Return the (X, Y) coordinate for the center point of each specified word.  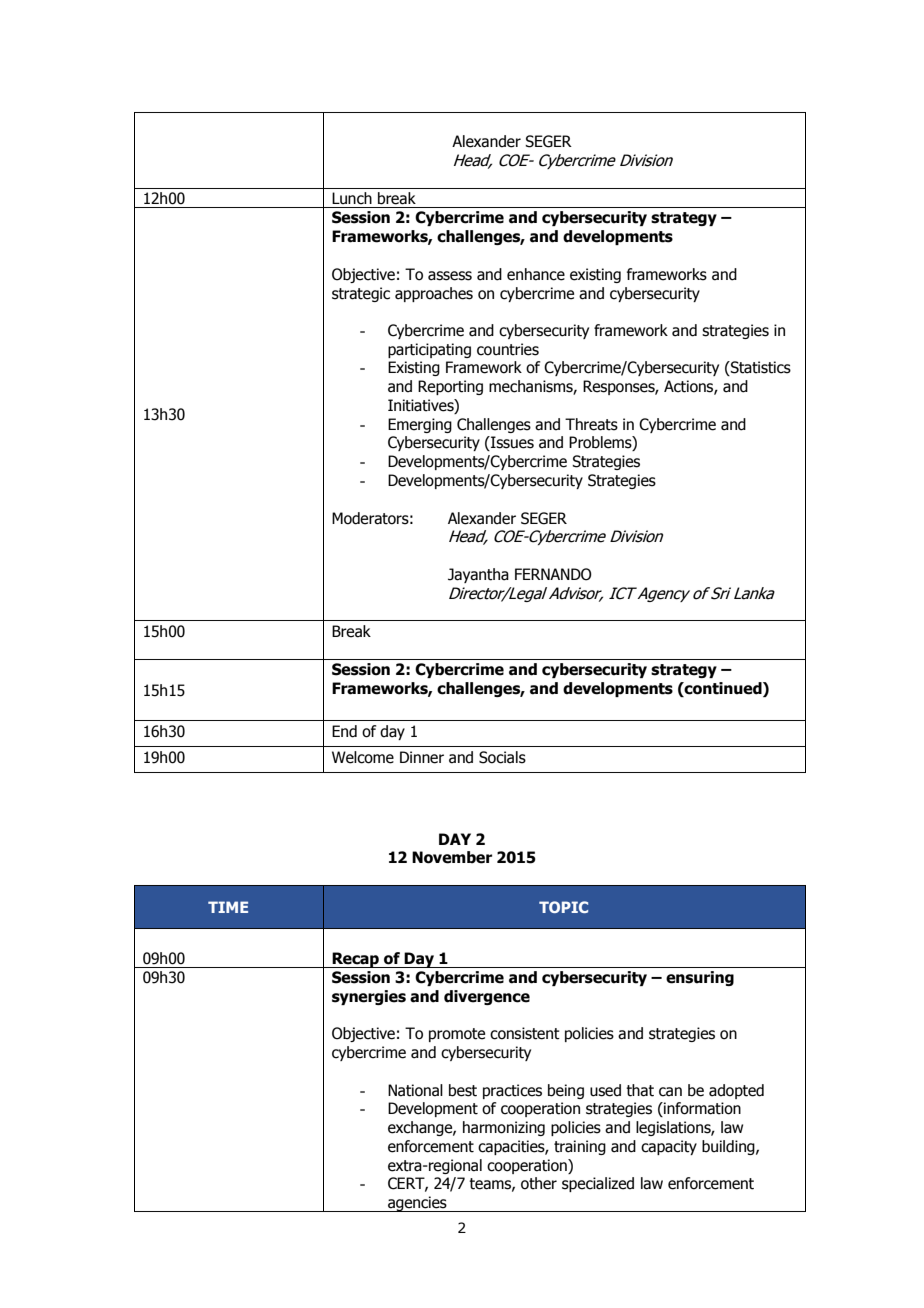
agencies (417, 1204)
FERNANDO (553, 574)
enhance (536, 274)
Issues (511, 443)
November (452, 857)
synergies (369, 997)
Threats (591, 424)
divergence (487, 997)
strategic (361, 294)
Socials (502, 757)
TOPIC (563, 907)
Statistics (760, 368)
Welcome (363, 757)
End (344, 731)
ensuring (700, 978)
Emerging (420, 425)
